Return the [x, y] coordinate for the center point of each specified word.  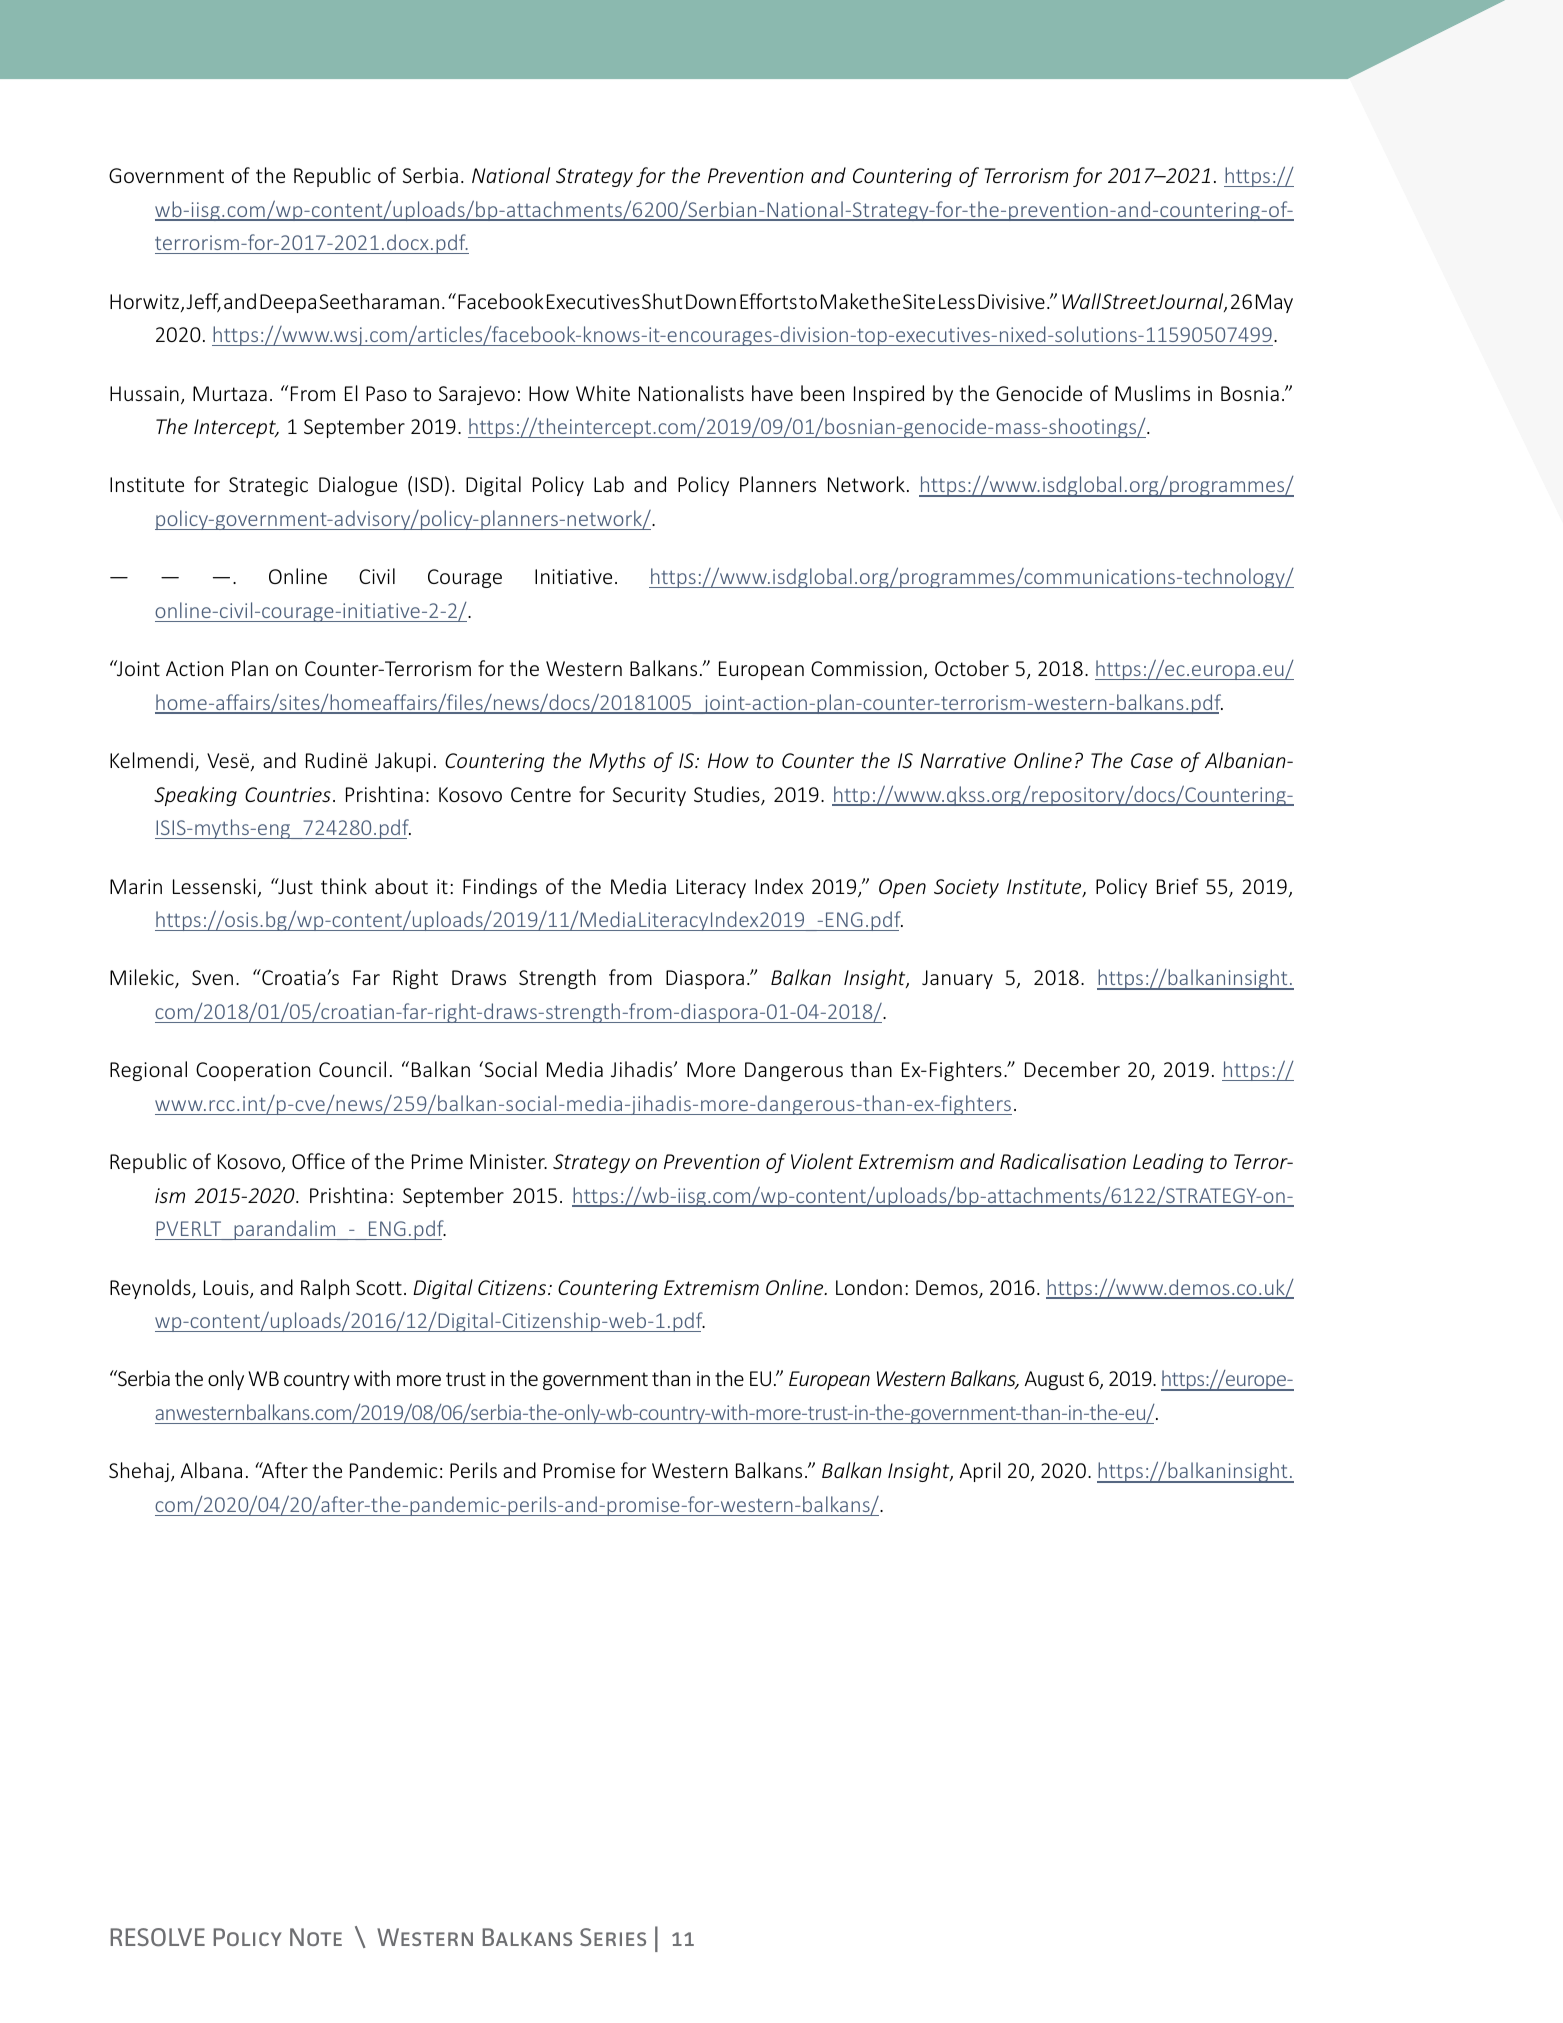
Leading [1168, 1163]
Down [711, 301]
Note [316, 1937]
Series [613, 1937]
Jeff [203, 302]
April [980, 1472]
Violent [822, 1161]
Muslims [1152, 393]
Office [318, 1161]
